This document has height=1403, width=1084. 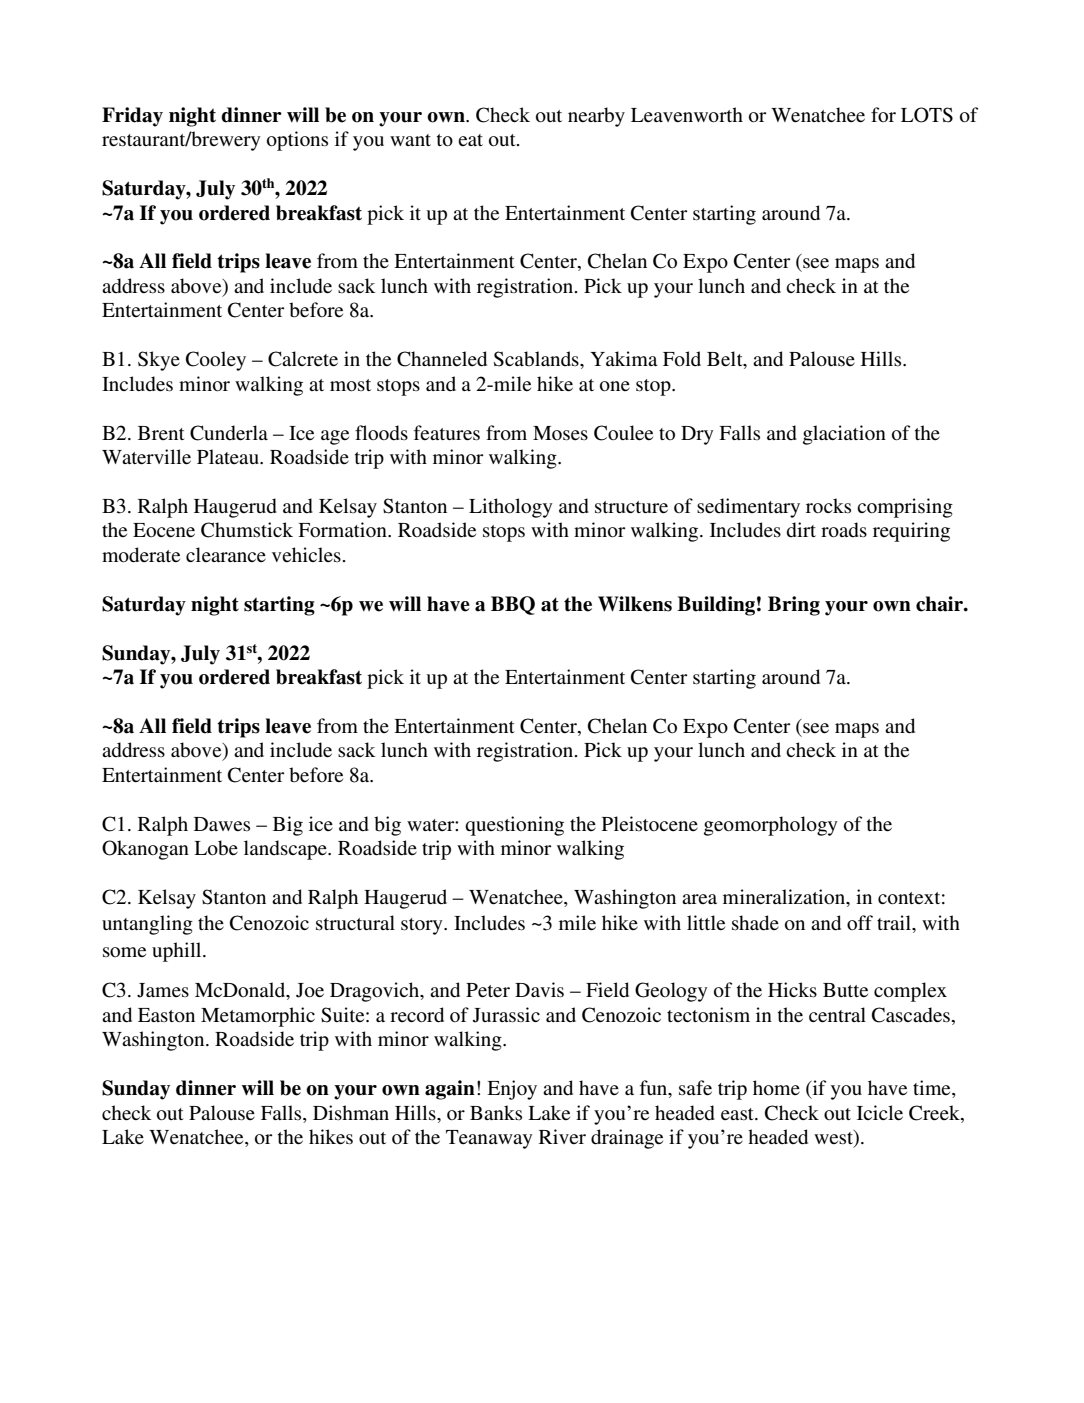 What do you see at coordinates (514, 826) in the document?
I see `questioning` at bounding box center [514, 826].
